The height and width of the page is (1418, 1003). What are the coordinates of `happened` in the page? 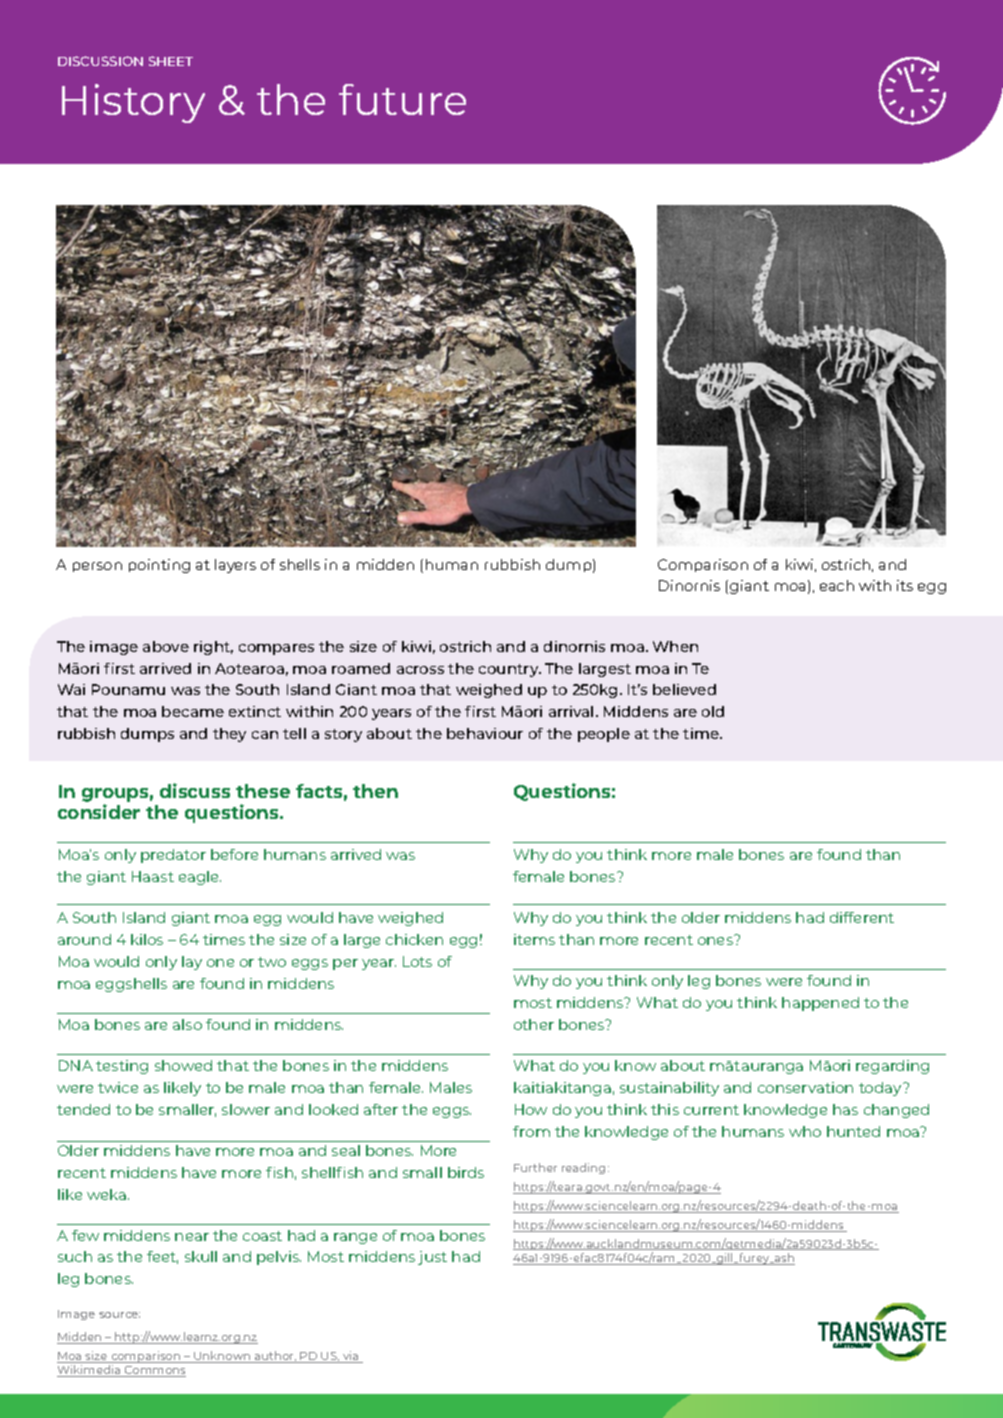 It's located at (820, 1004).
